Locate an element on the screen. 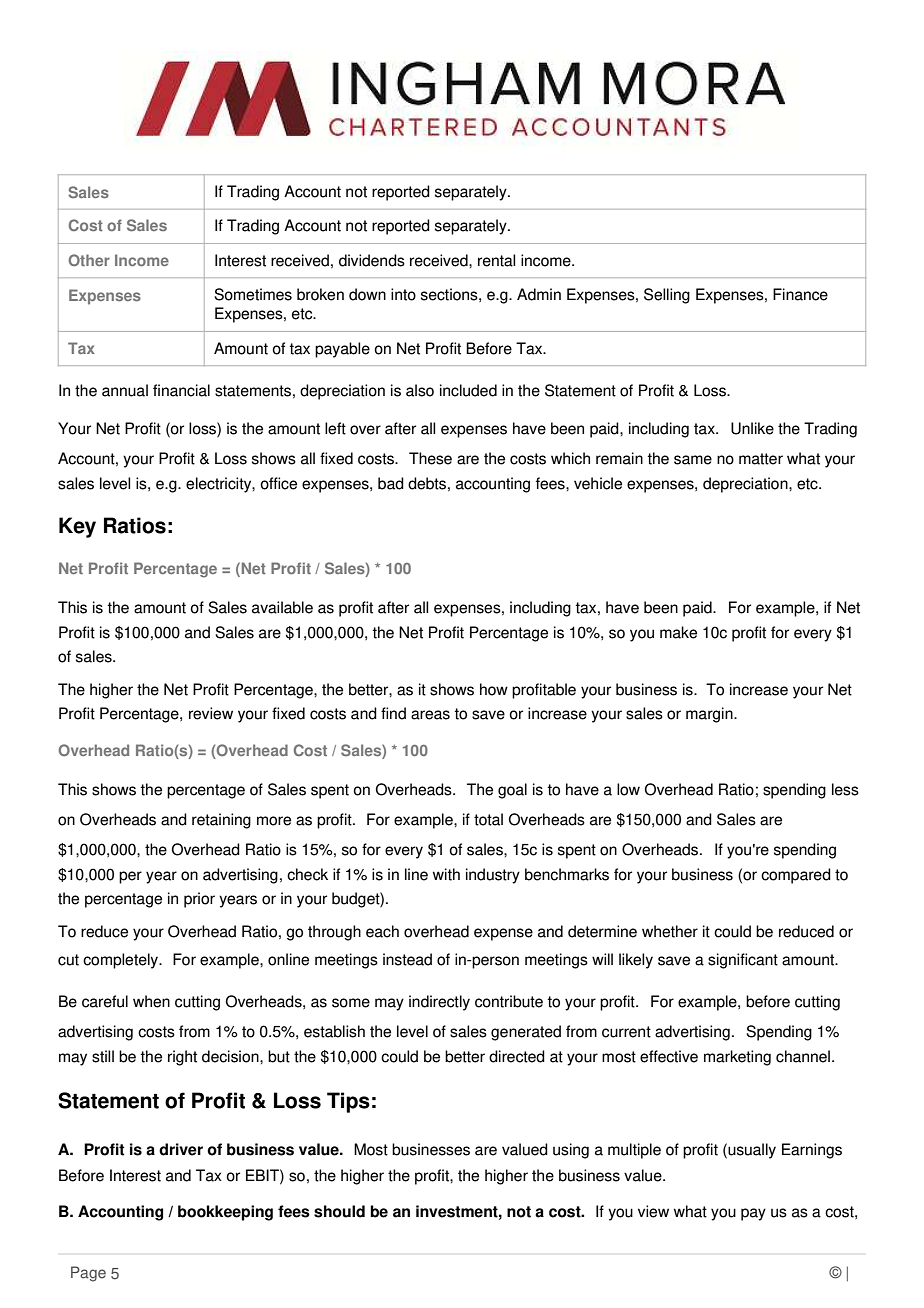 The width and height of the screenshot is (924, 1308). Finance is located at coordinates (800, 294).
